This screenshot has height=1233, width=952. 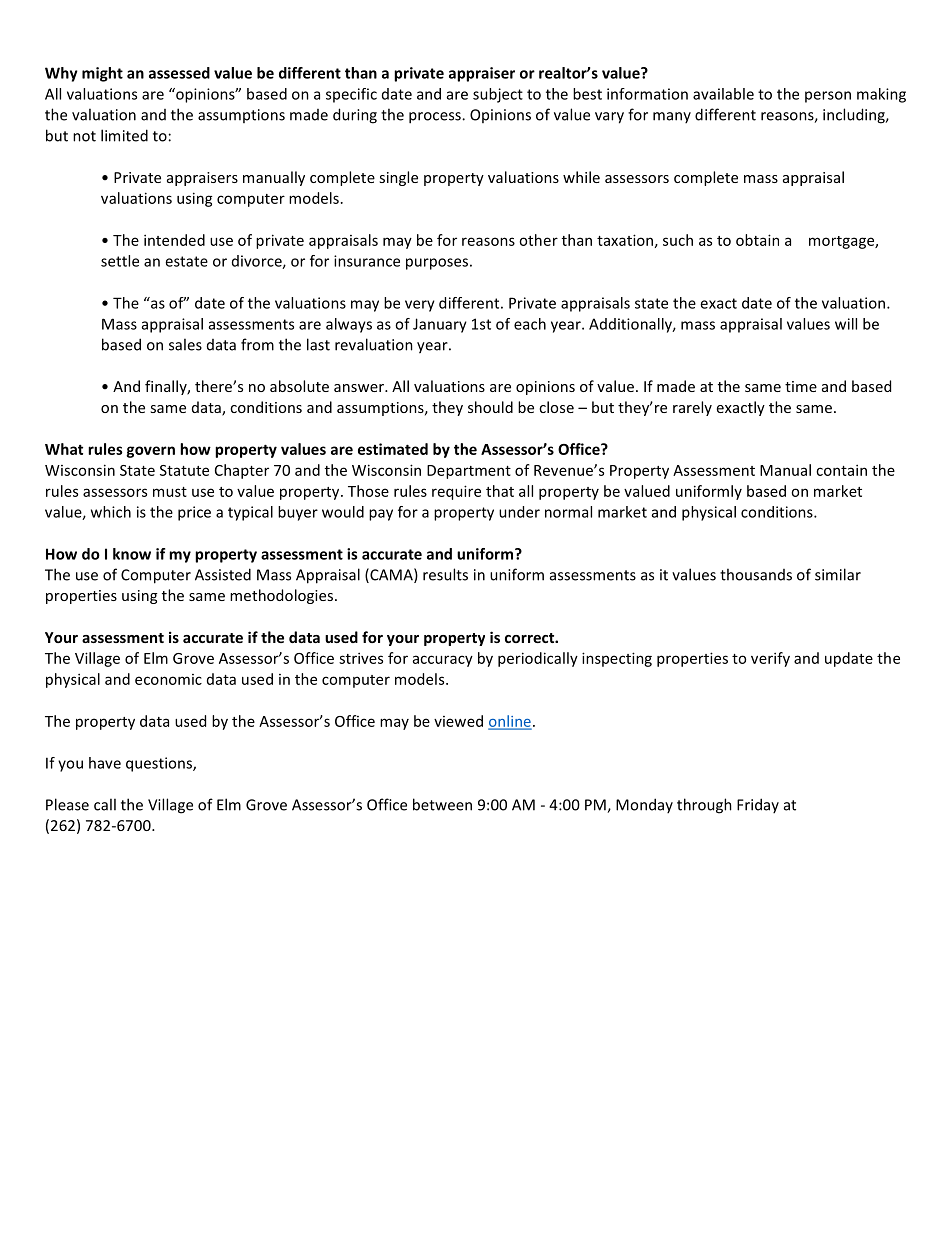 What do you see at coordinates (841, 470) in the screenshot?
I see `contain` at bounding box center [841, 470].
